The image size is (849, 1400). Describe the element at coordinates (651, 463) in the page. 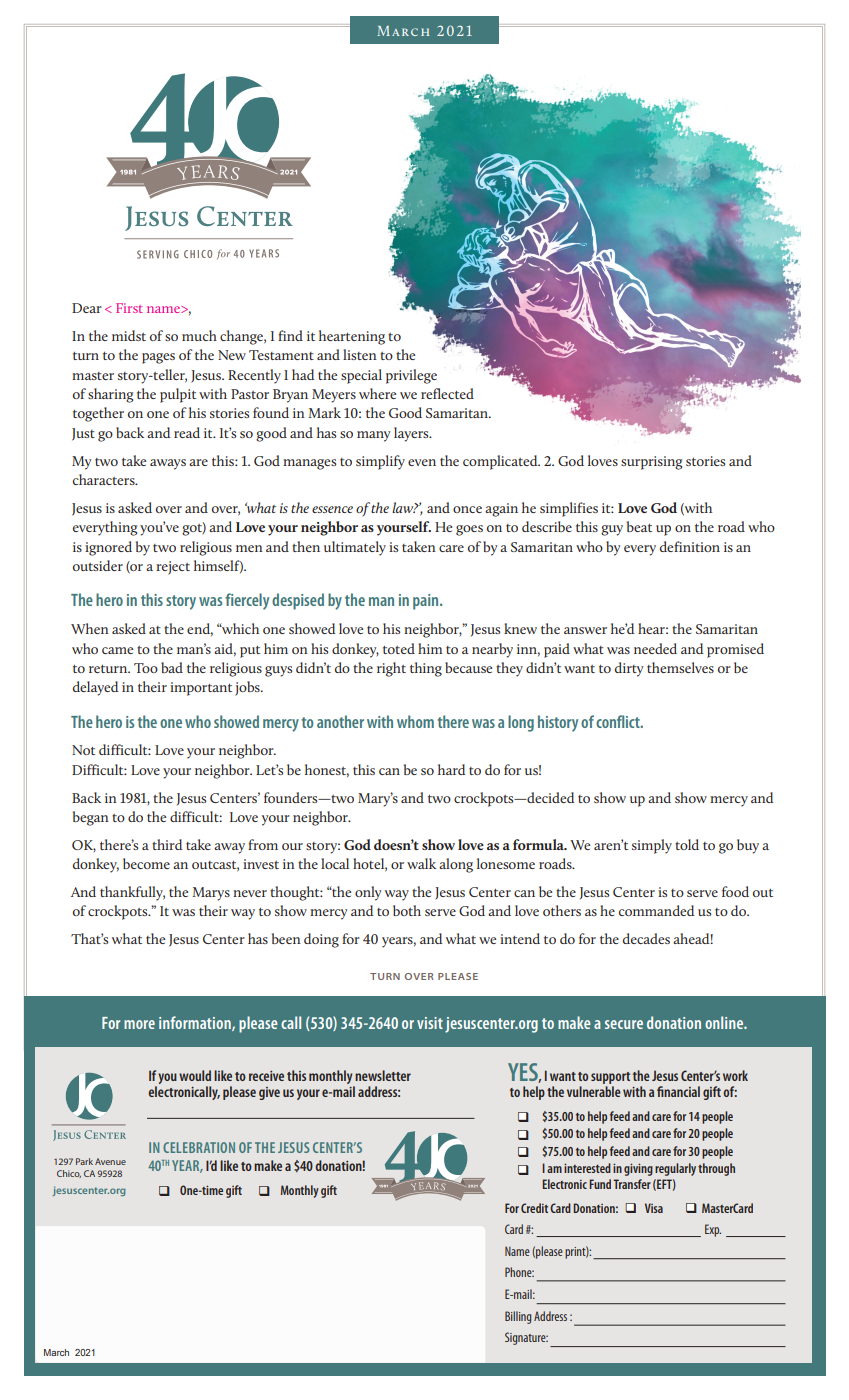

I see `surprising` at that location.
